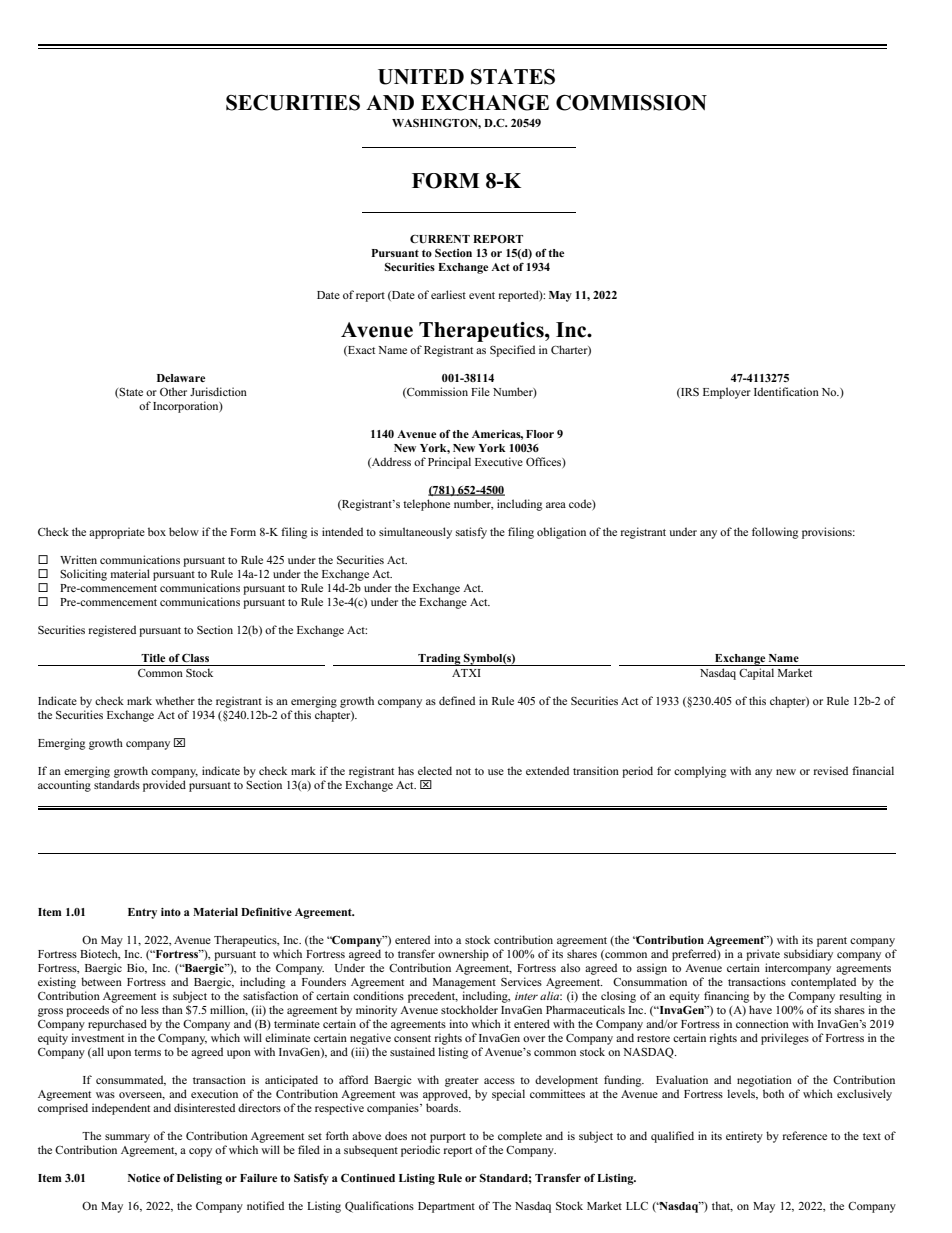  I want to click on event, so click(482, 295).
